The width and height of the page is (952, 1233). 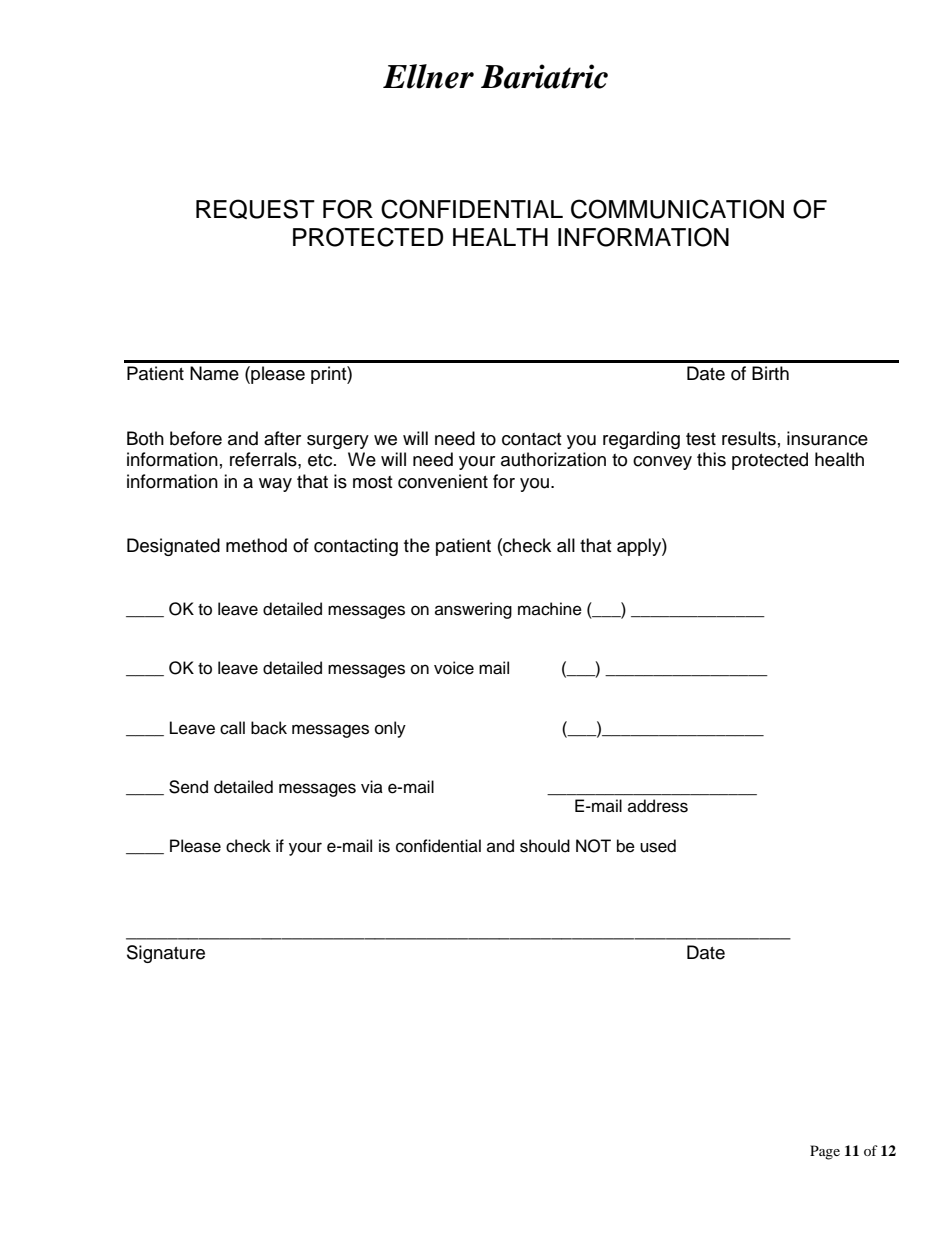 What do you see at coordinates (825, 1152) in the page?
I see `Page` at bounding box center [825, 1152].
